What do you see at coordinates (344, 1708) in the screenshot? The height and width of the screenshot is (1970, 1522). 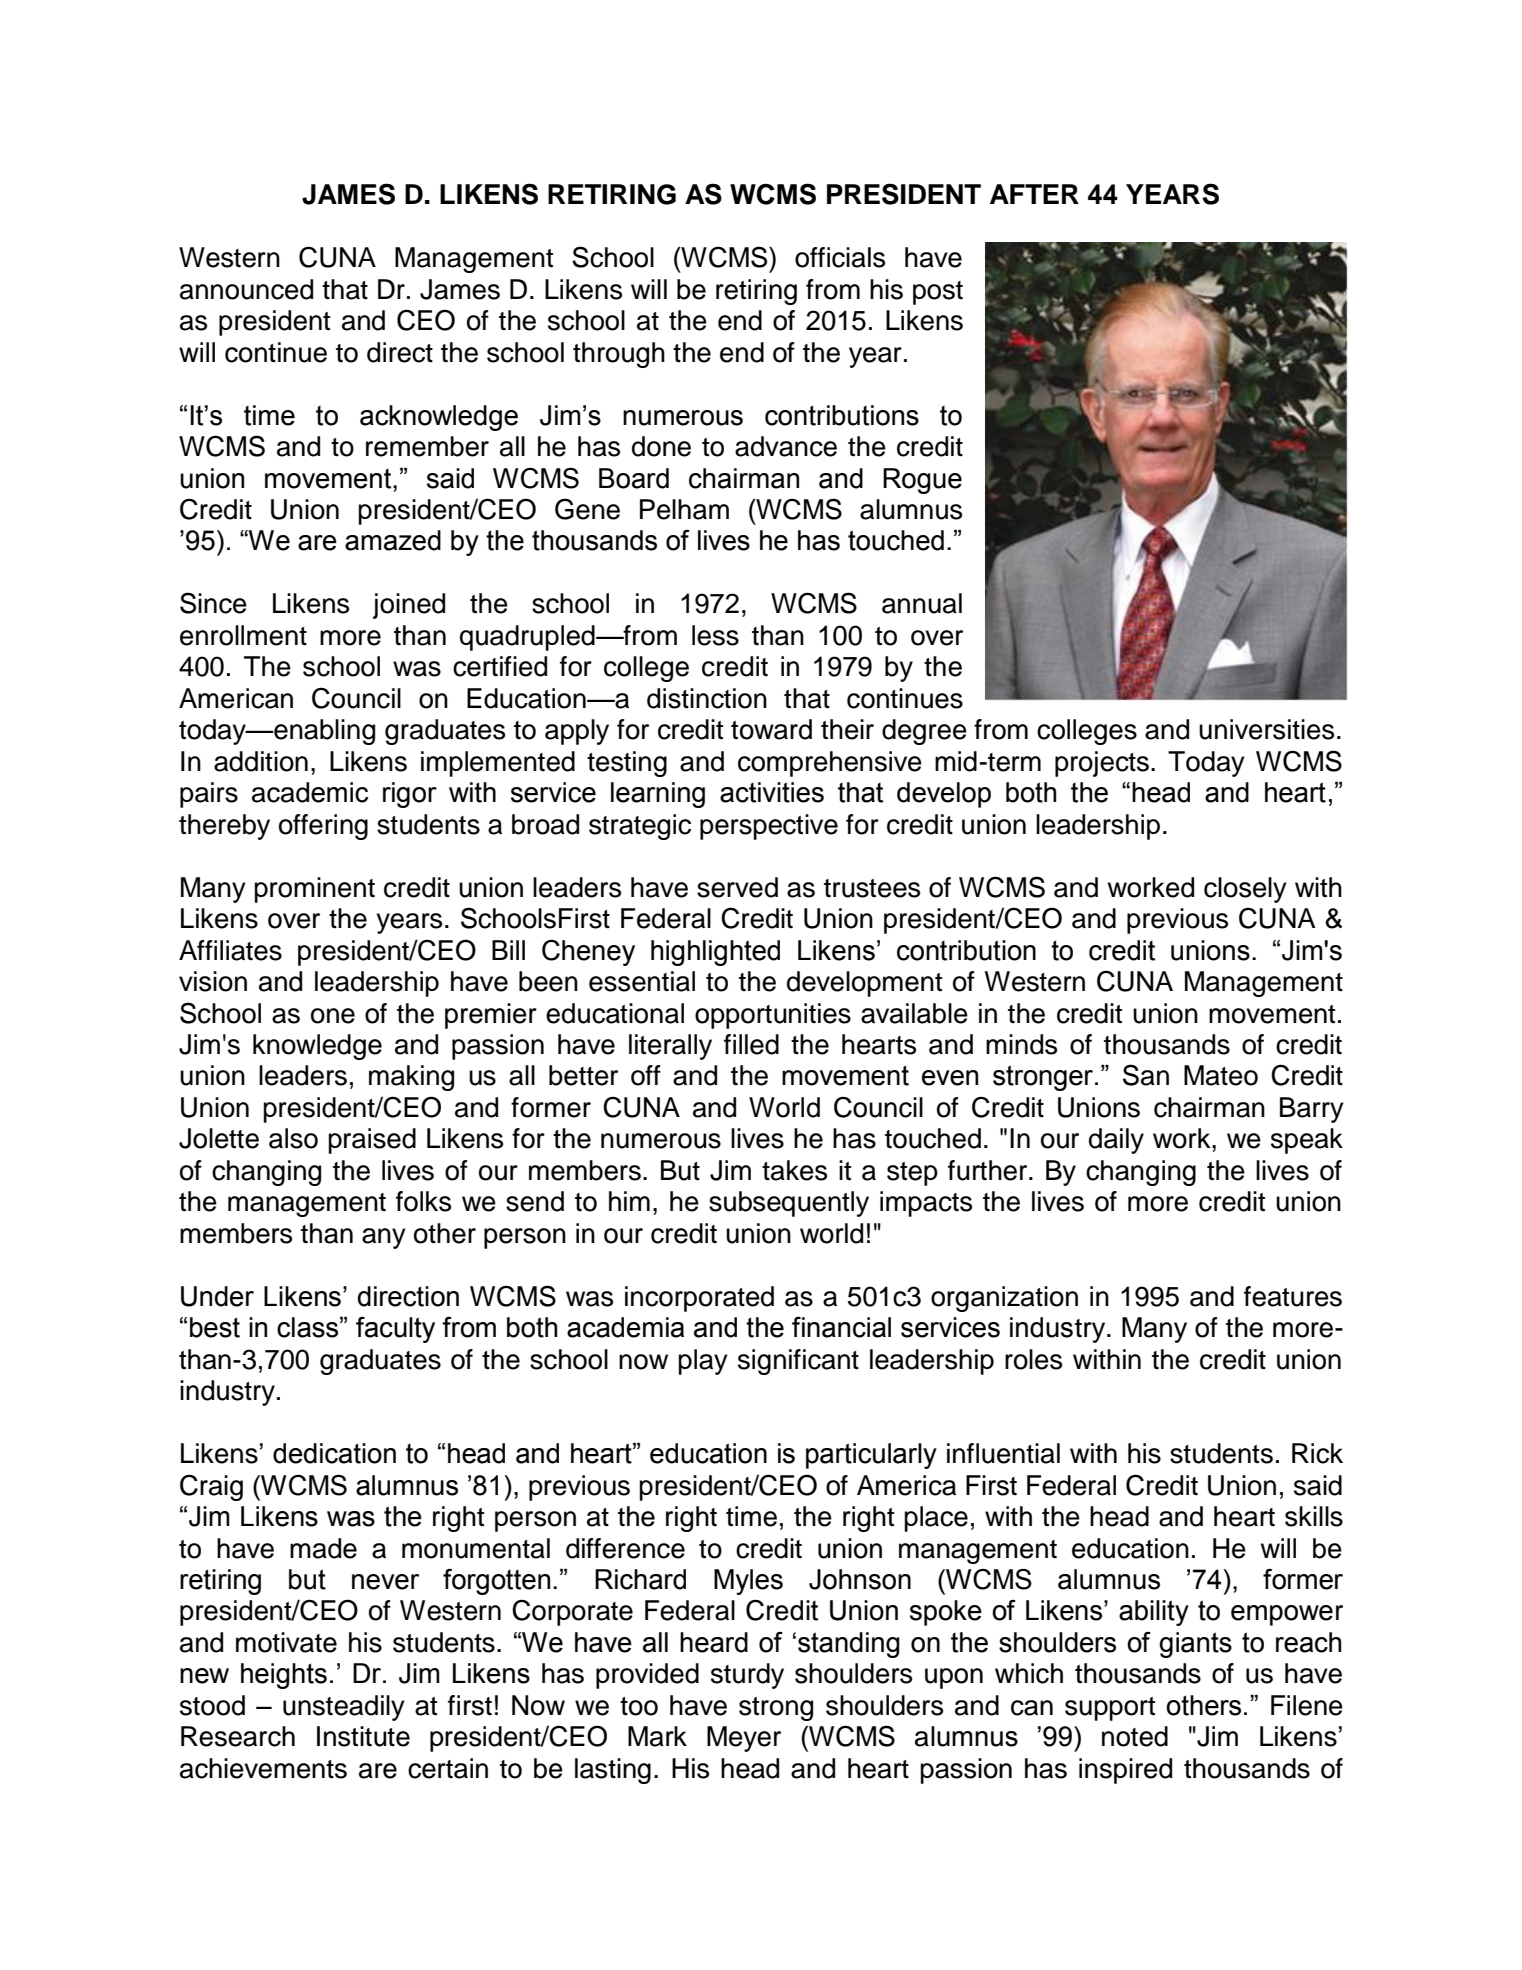 I see `unsteadily` at bounding box center [344, 1708].
